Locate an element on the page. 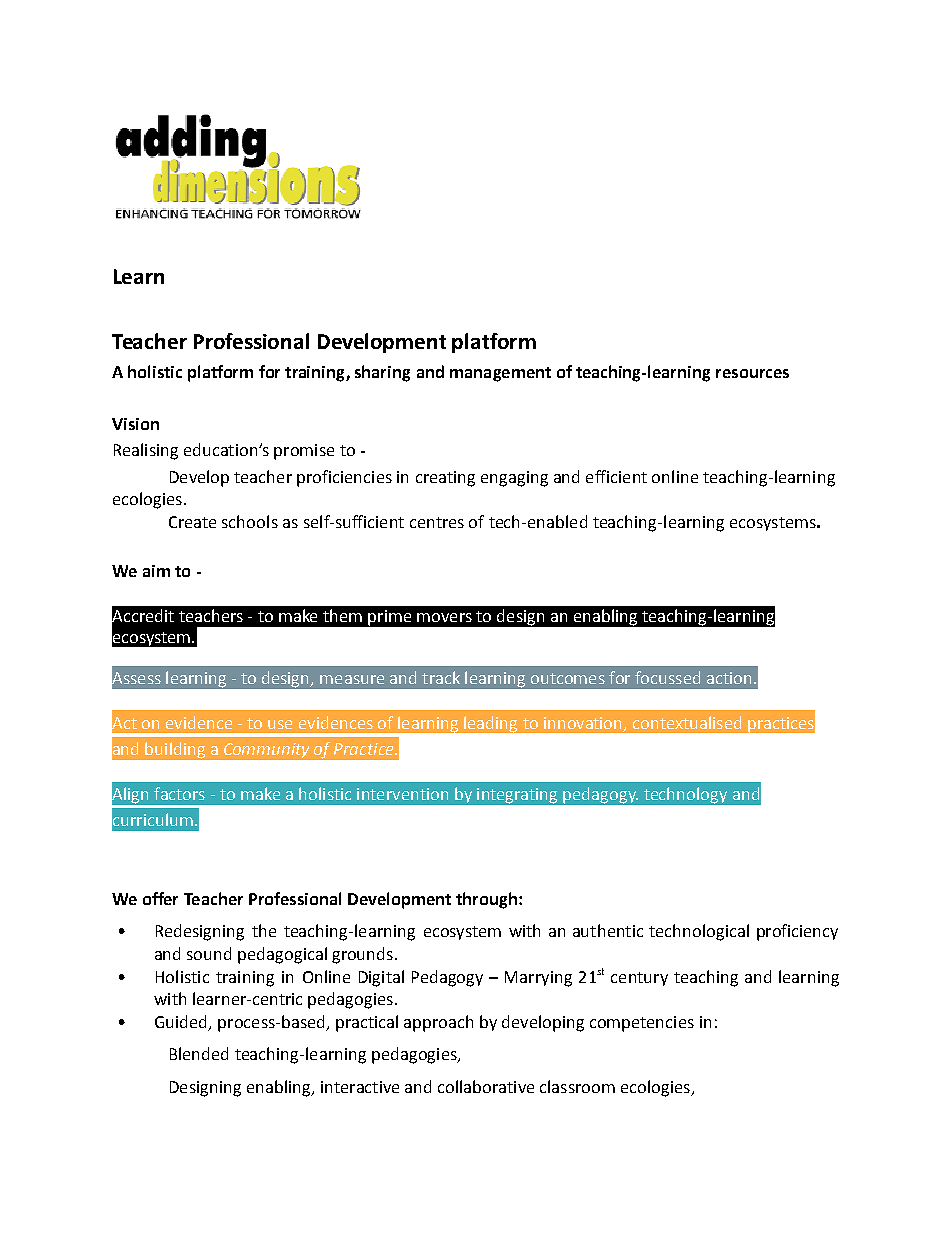  use is located at coordinates (280, 724).
